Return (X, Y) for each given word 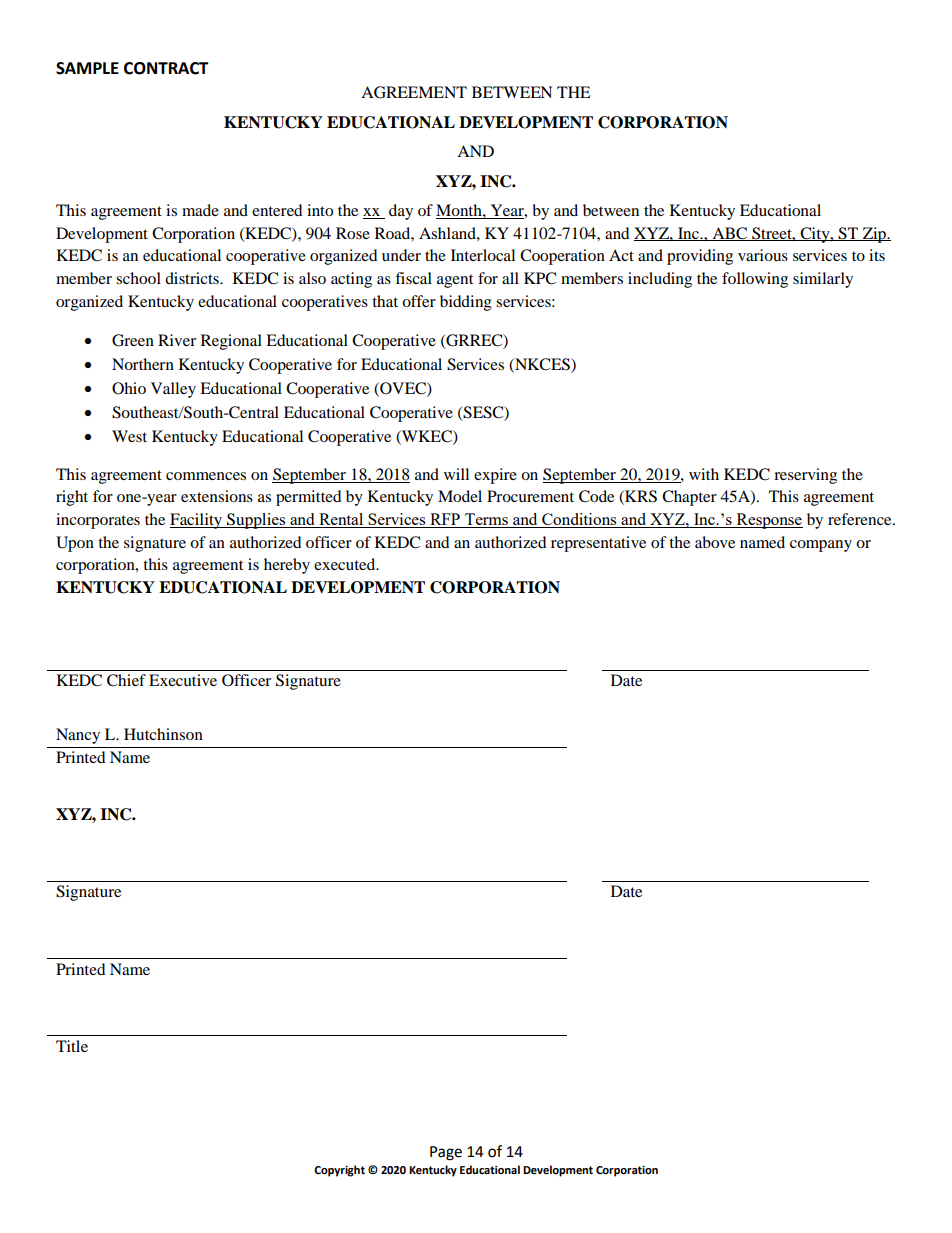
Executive (183, 680)
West (129, 436)
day (401, 212)
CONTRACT (166, 68)
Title (72, 1046)
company (821, 546)
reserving (805, 476)
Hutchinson (163, 734)
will (456, 474)
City (815, 235)
